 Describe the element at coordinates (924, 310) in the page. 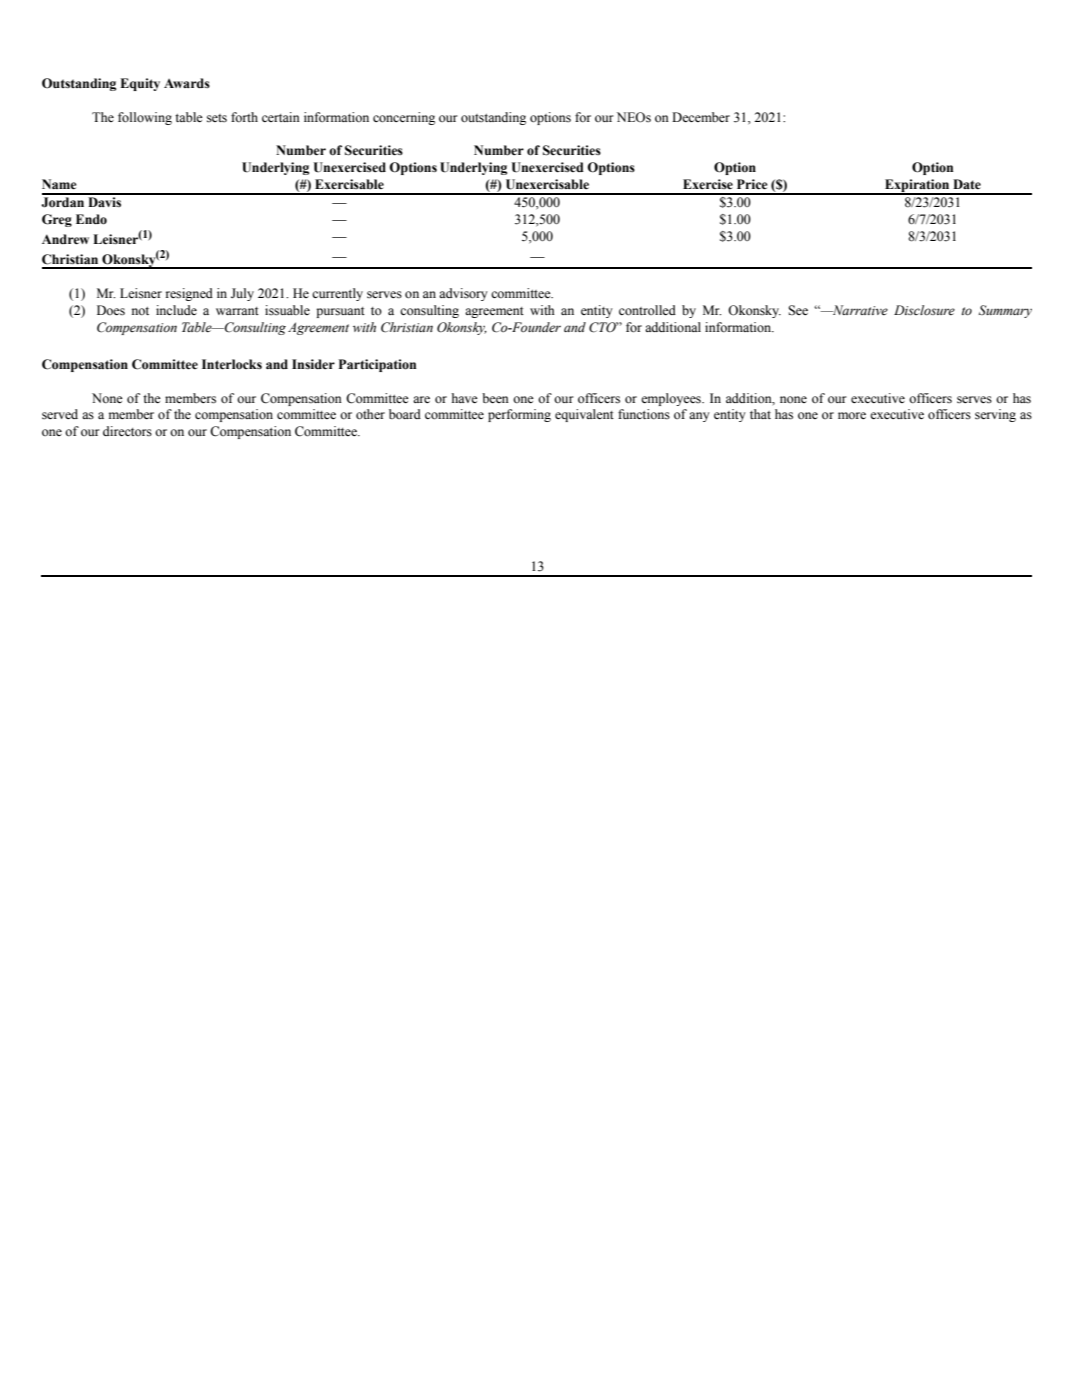

I see `Disclosure` at that location.
